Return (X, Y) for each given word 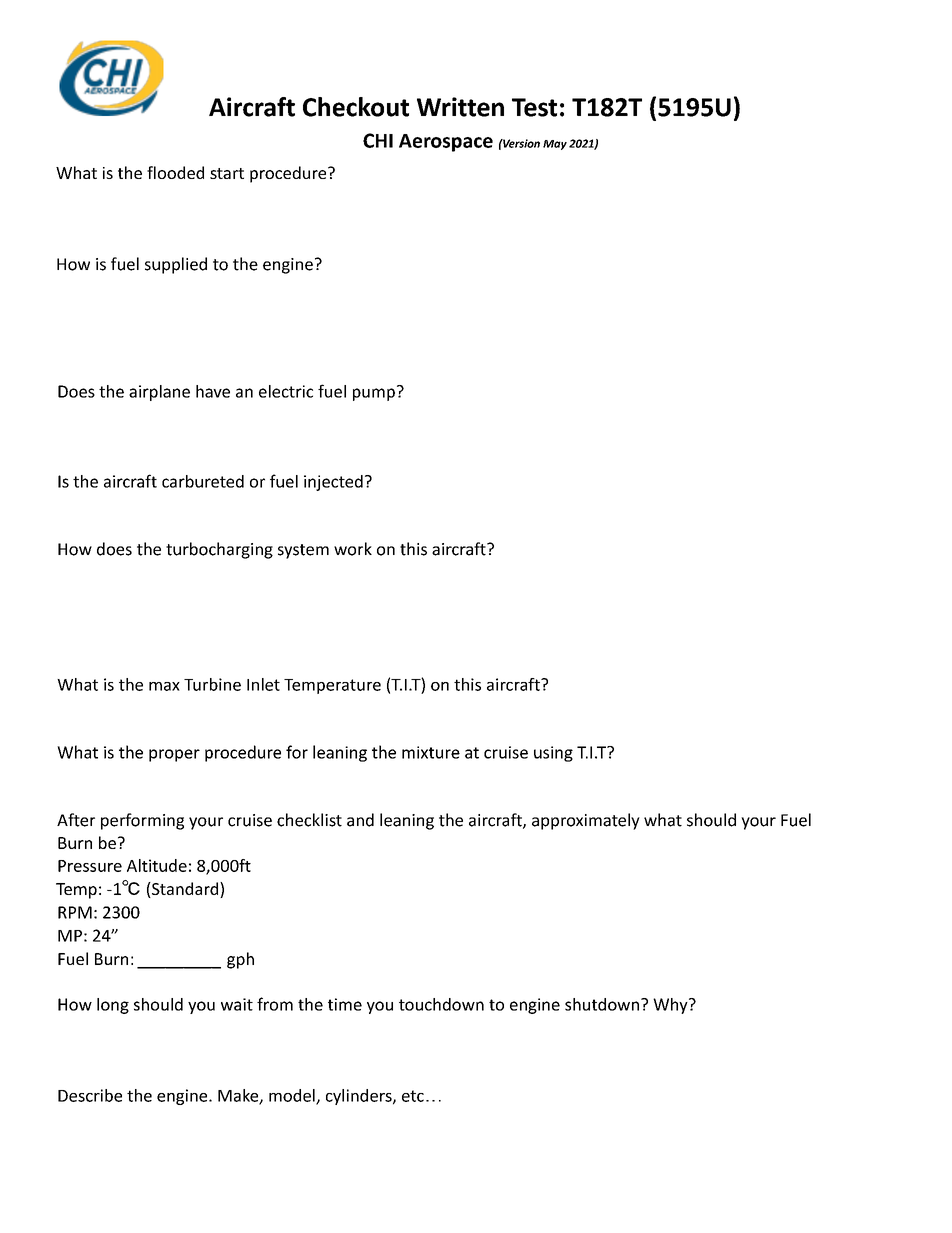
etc (413, 1096)
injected (333, 483)
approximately (586, 821)
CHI (378, 140)
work (353, 549)
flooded (175, 172)
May (555, 145)
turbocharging (219, 550)
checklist (309, 820)
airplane (159, 393)
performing (142, 821)
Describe (90, 1095)
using (553, 754)
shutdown (602, 1004)
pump (374, 394)
